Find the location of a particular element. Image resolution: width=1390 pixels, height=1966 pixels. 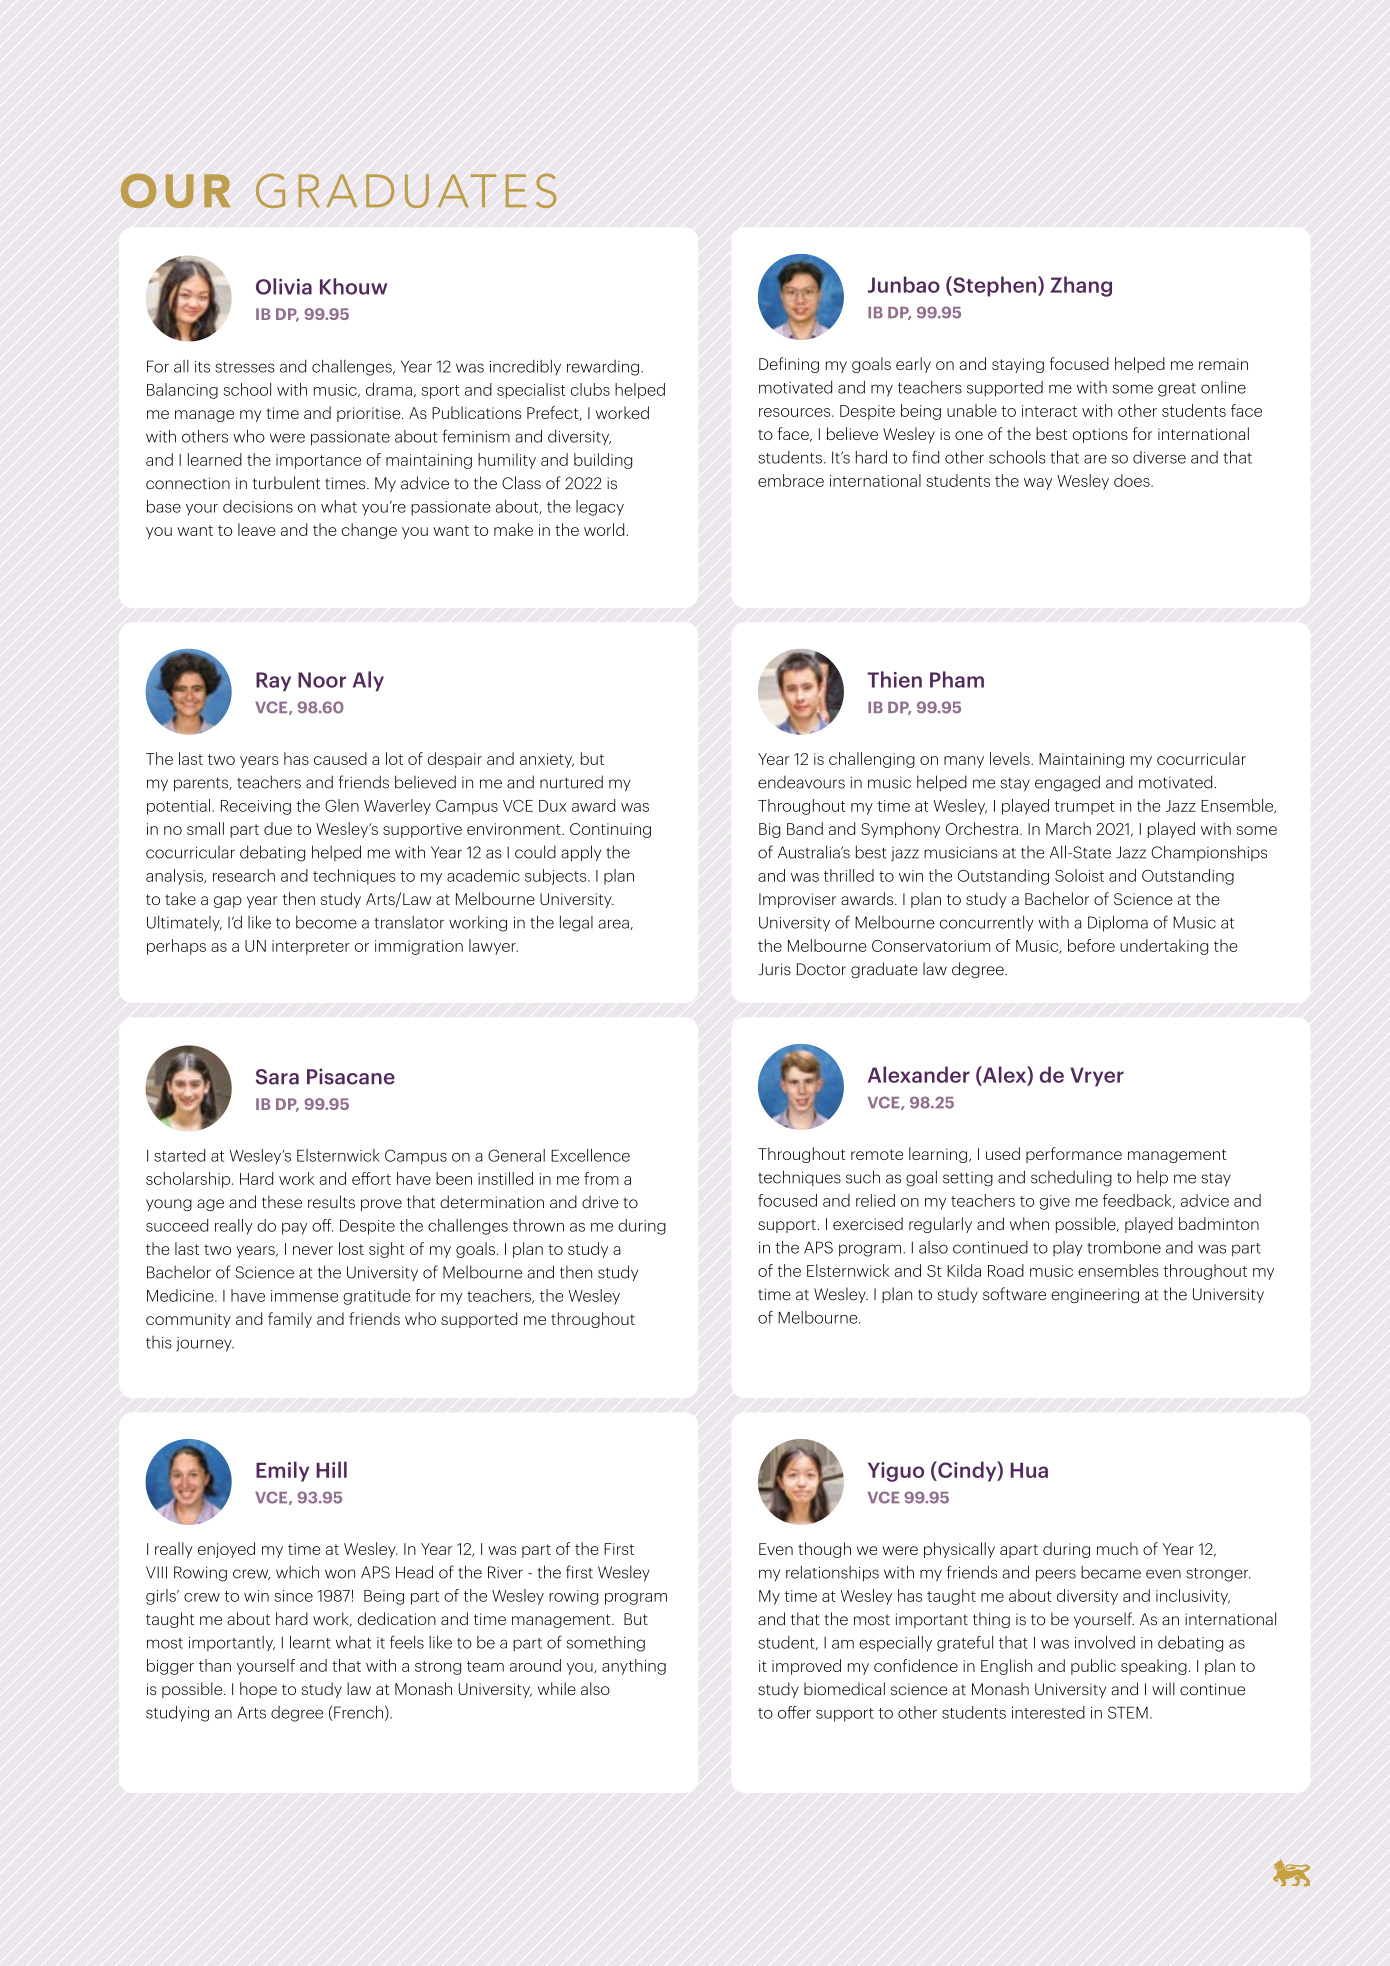

Juris is located at coordinates (774, 969).
